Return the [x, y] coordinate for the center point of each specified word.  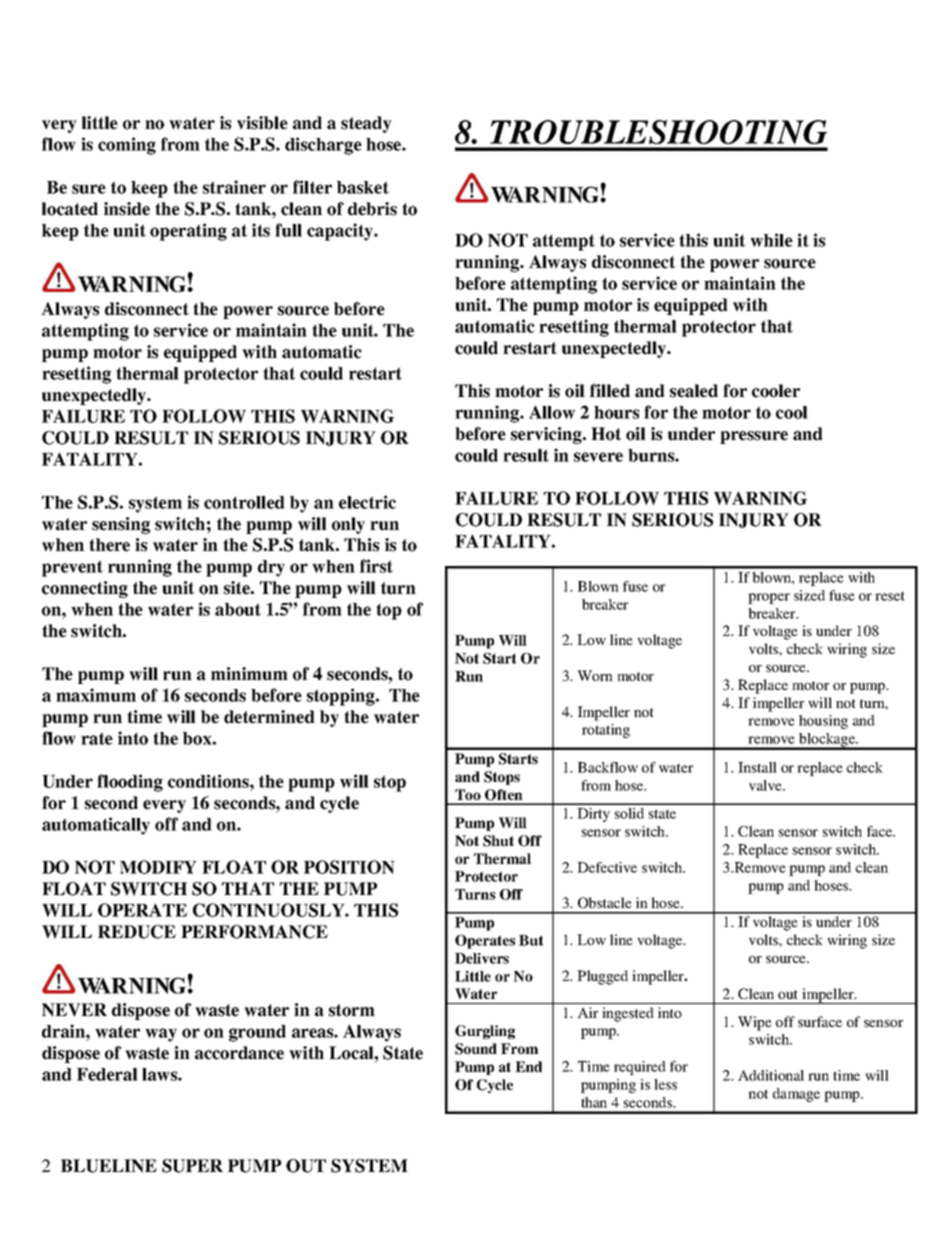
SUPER [192, 1166]
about [238, 609]
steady [366, 124]
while [771, 240]
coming [127, 146]
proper [769, 598]
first [376, 566]
